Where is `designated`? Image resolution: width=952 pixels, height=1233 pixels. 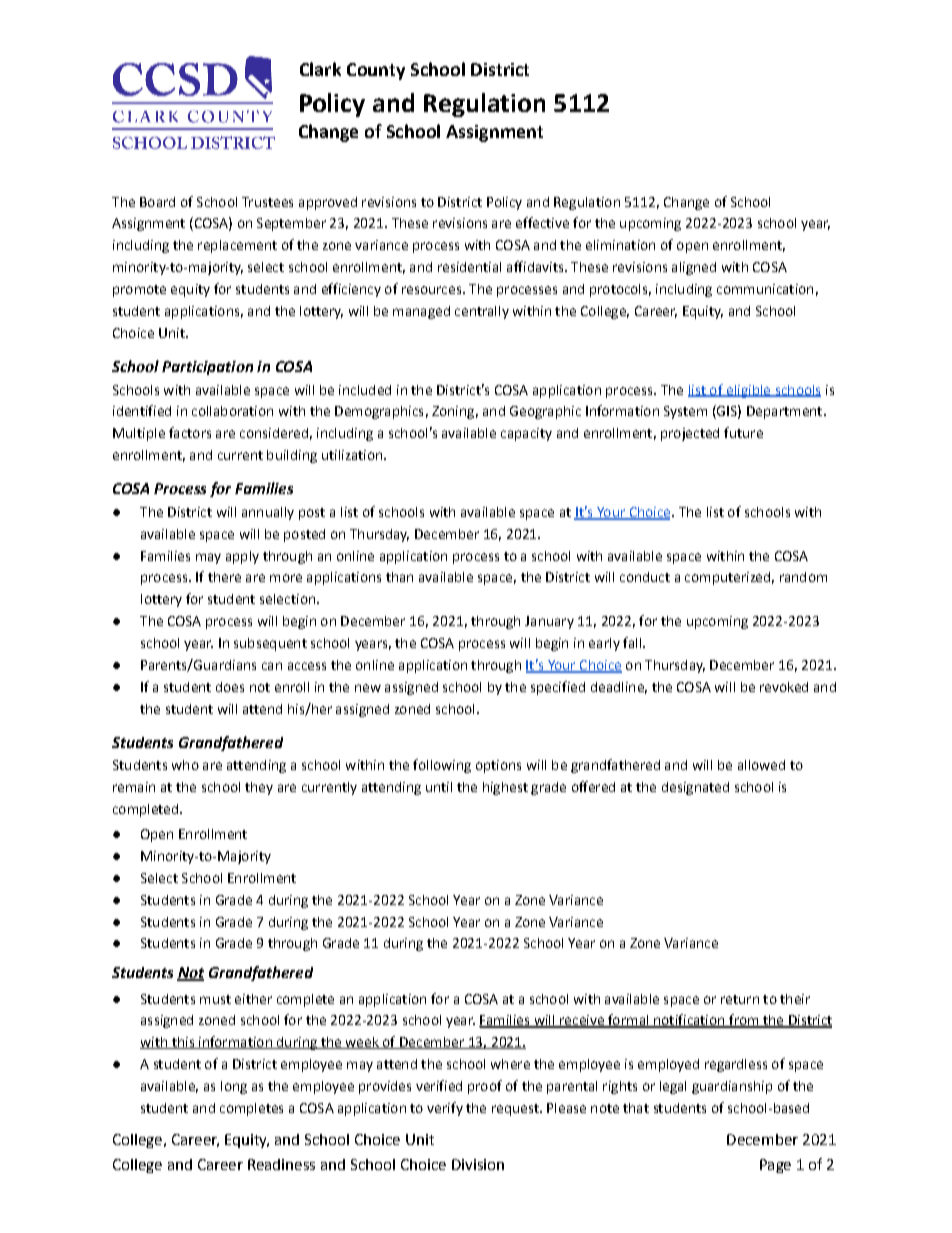 designated is located at coordinates (695, 788).
